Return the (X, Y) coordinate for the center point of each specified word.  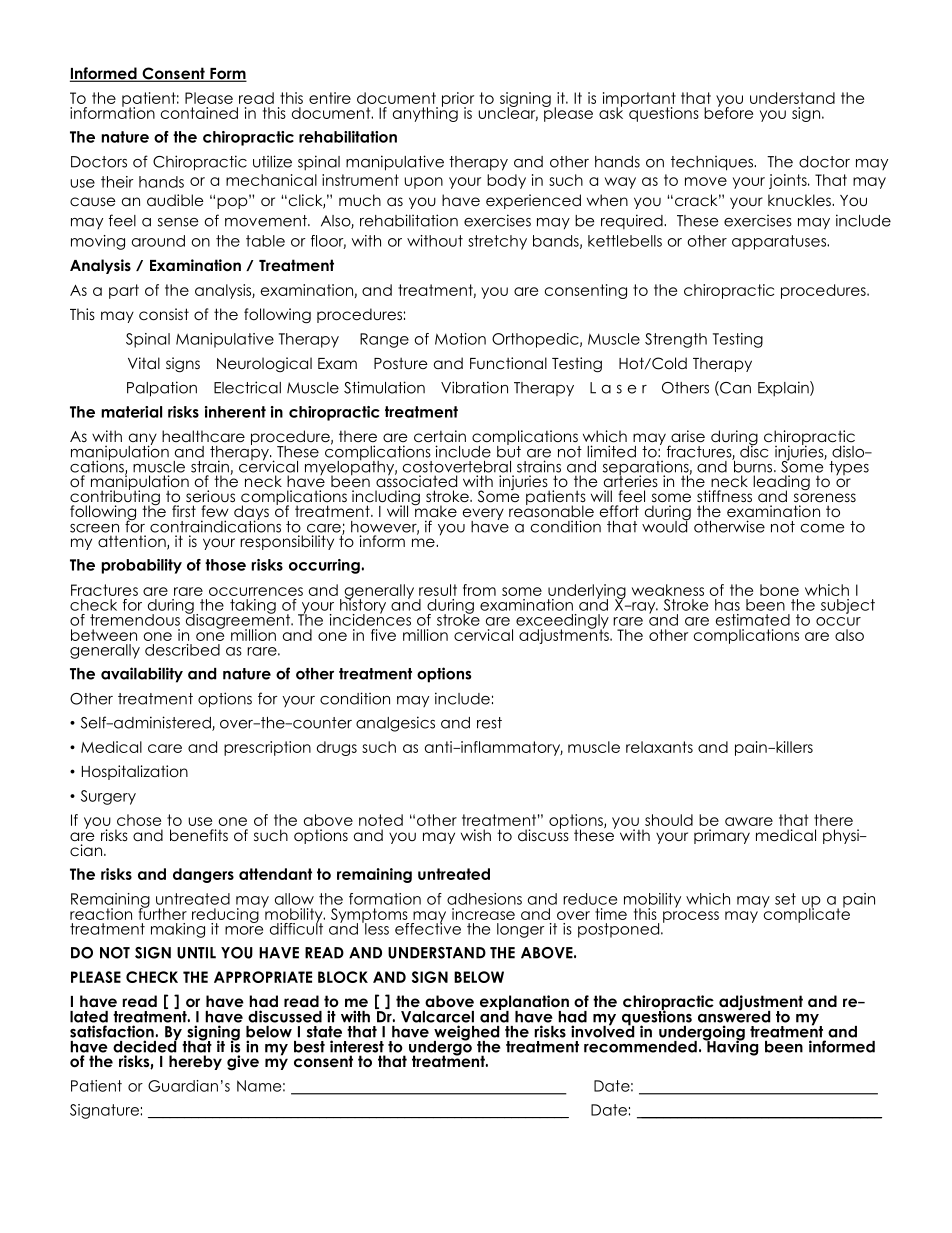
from (479, 590)
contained (199, 113)
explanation (524, 1004)
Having (731, 1047)
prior (458, 100)
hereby (195, 1062)
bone (779, 590)
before (728, 112)
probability (141, 566)
